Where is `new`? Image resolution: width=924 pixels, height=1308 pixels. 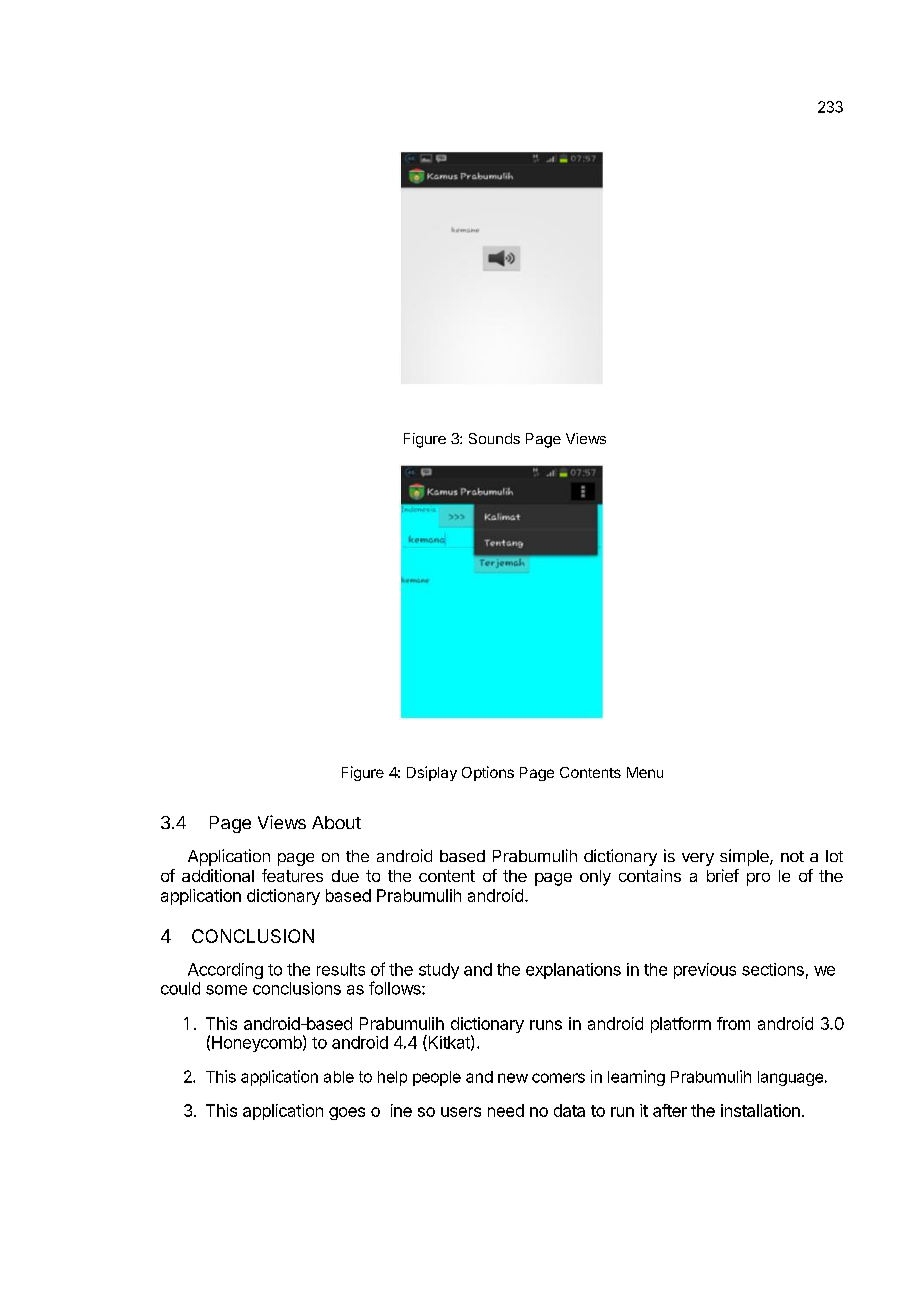 new is located at coordinates (513, 1078).
